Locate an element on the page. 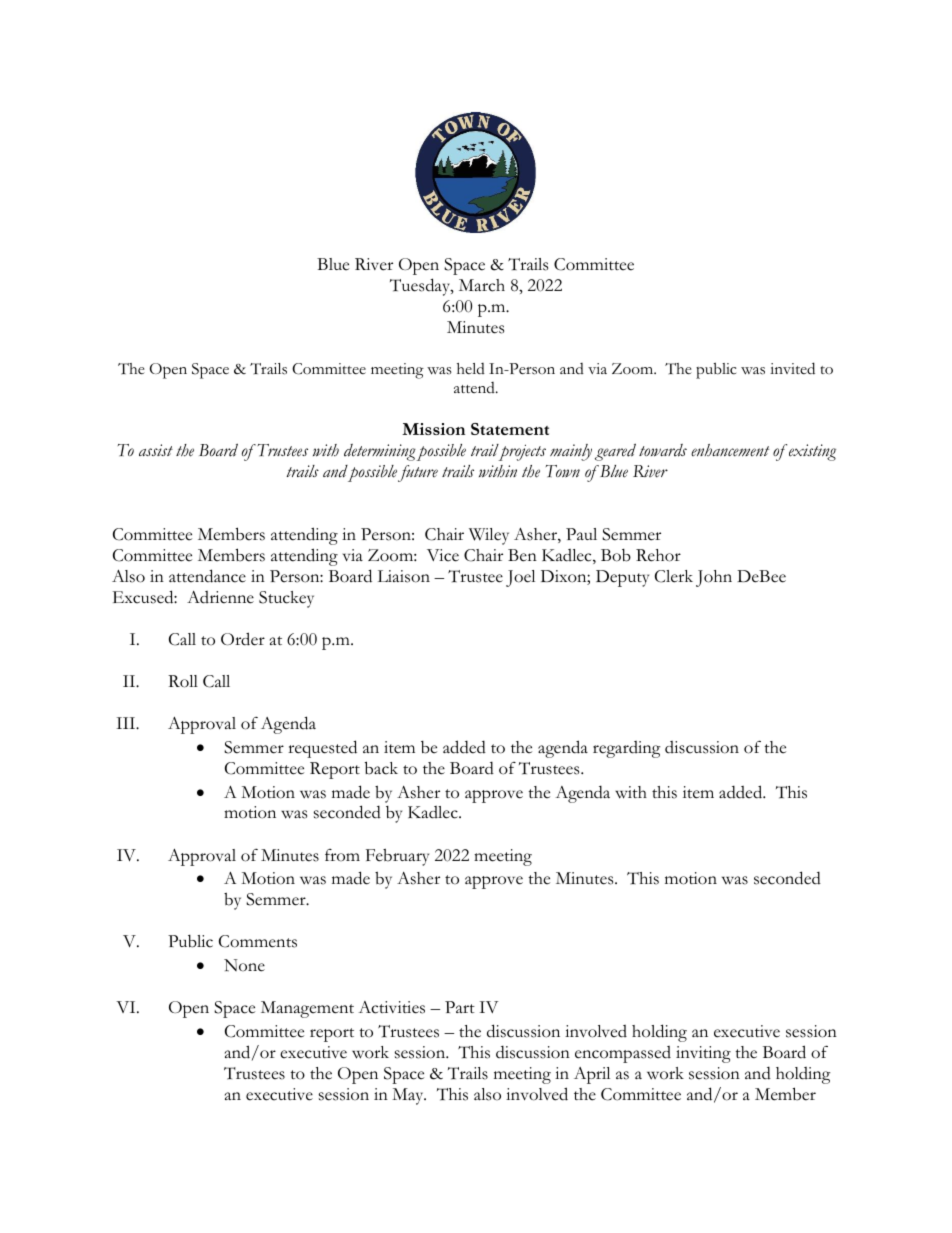 Image resolution: width=952 pixels, height=1233 pixels. Roll is located at coordinates (183, 681).
